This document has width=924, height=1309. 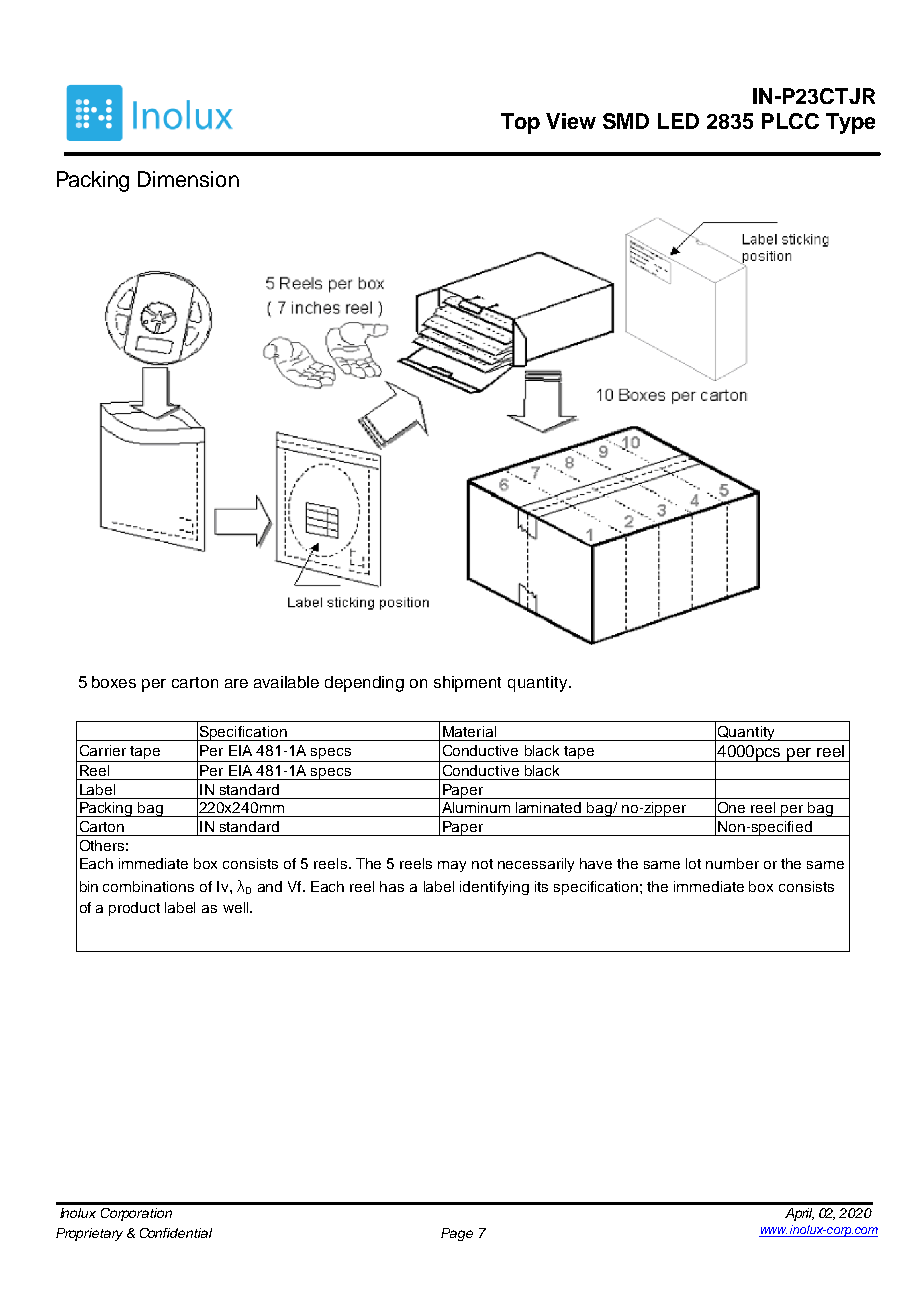 I want to click on Page, so click(x=457, y=1234).
